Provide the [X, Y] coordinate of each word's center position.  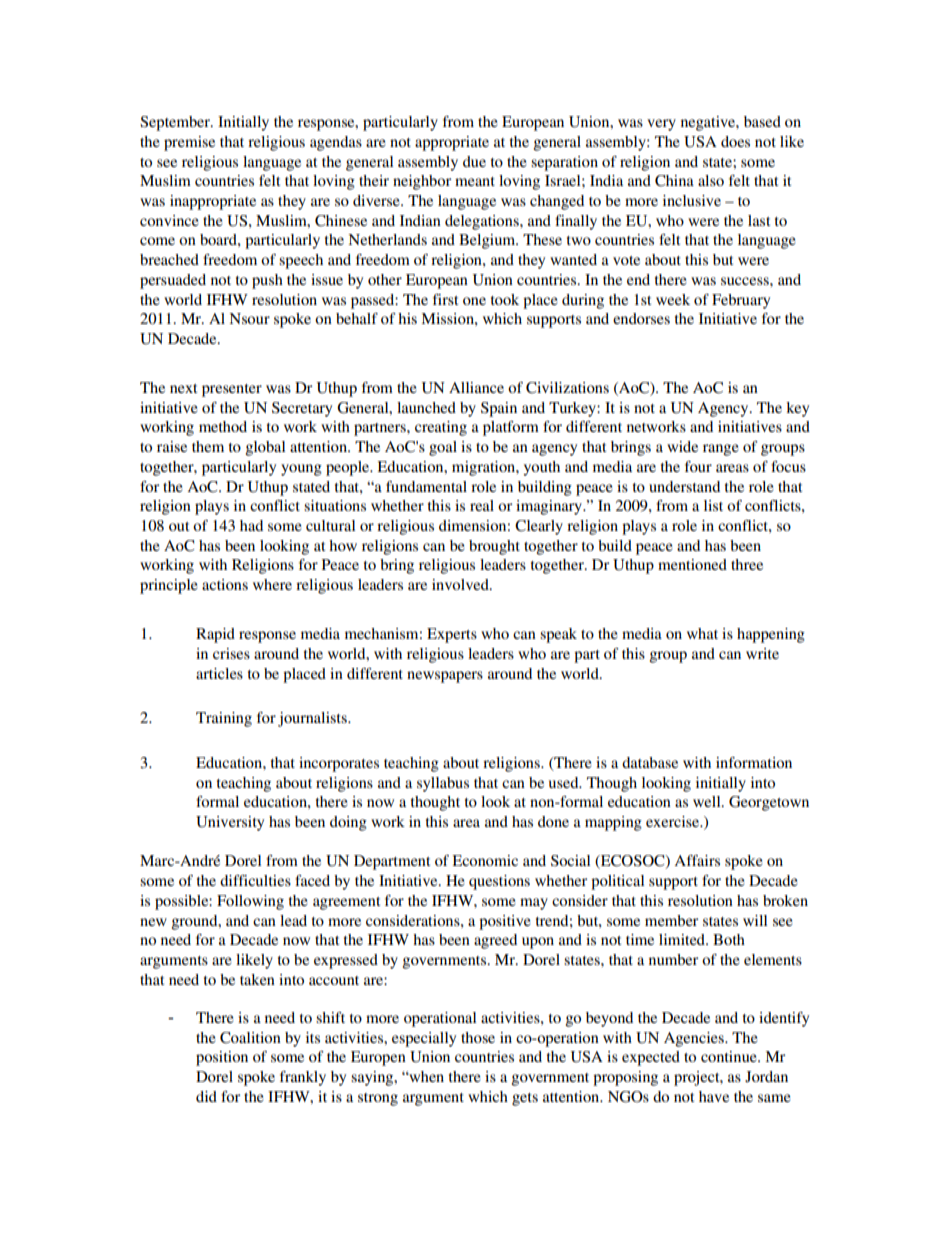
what [702, 633]
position [222, 1058]
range [721, 450]
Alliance [476, 387]
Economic [485, 860]
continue [730, 1056]
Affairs [697, 860]
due [474, 161]
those [478, 1037]
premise [189, 143]
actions [225, 584]
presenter [232, 390]
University [230, 823]
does [735, 141]
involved [461, 584]
